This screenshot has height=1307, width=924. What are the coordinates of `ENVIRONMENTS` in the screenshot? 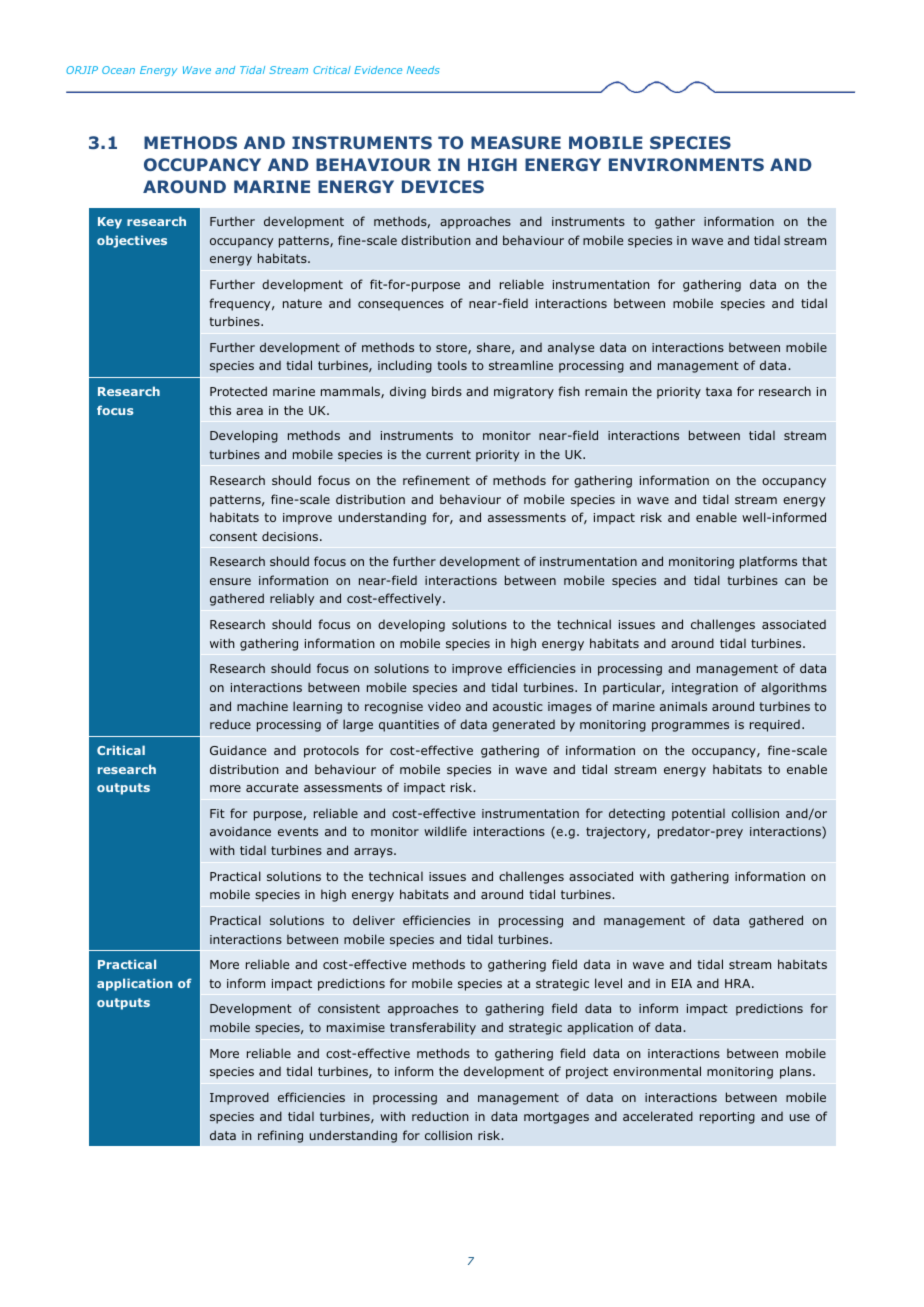 It's located at (686, 164).
